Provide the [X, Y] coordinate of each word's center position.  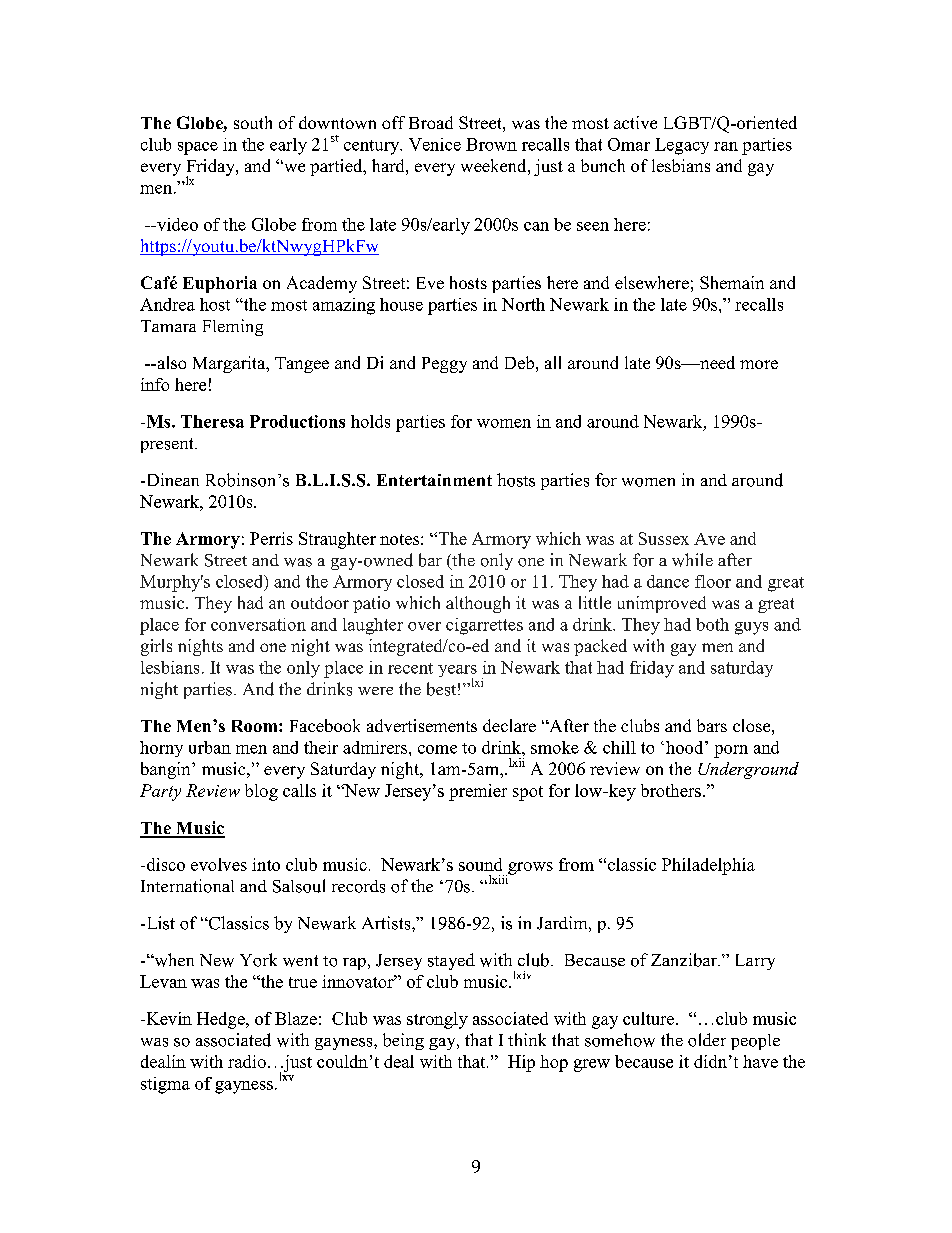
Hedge [222, 1020]
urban [210, 747]
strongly [437, 1020]
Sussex [664, 538]
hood [686, 747]
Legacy [682, 146]
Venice [435, 144]
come [437, 749]
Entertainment [434, 480]
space [198, 148]
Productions [297, 421]
